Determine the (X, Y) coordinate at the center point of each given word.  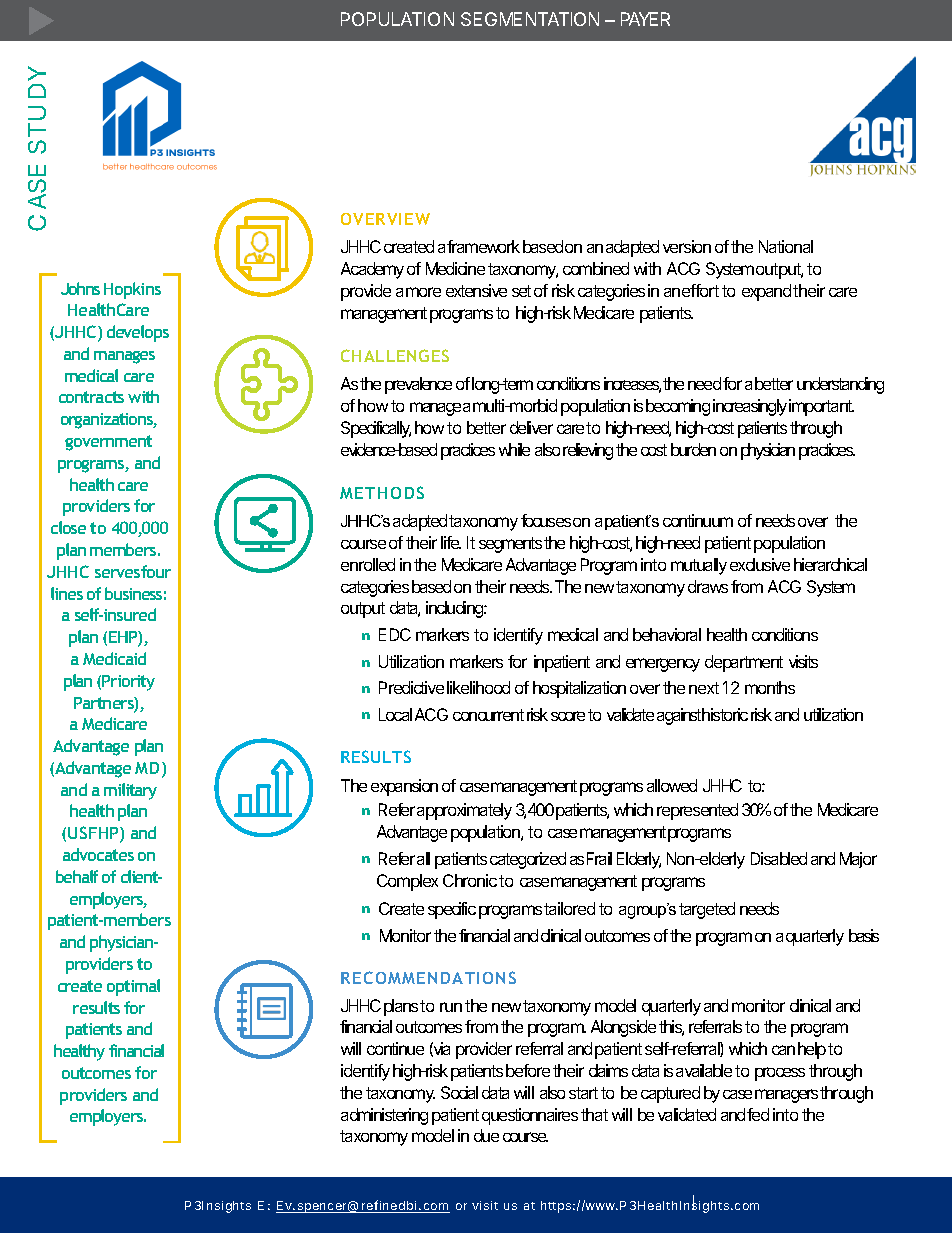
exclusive (760, 564)
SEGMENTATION (530, 19)
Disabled (779, 858)
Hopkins (132, 290)
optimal (133, 987)
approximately (464, 811)
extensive (476, 290)
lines (67, 593)
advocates (98, 854)
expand (766, 292)
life (451, 542)
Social (459, 1092)
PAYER (645, 19)
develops (138, 333)
